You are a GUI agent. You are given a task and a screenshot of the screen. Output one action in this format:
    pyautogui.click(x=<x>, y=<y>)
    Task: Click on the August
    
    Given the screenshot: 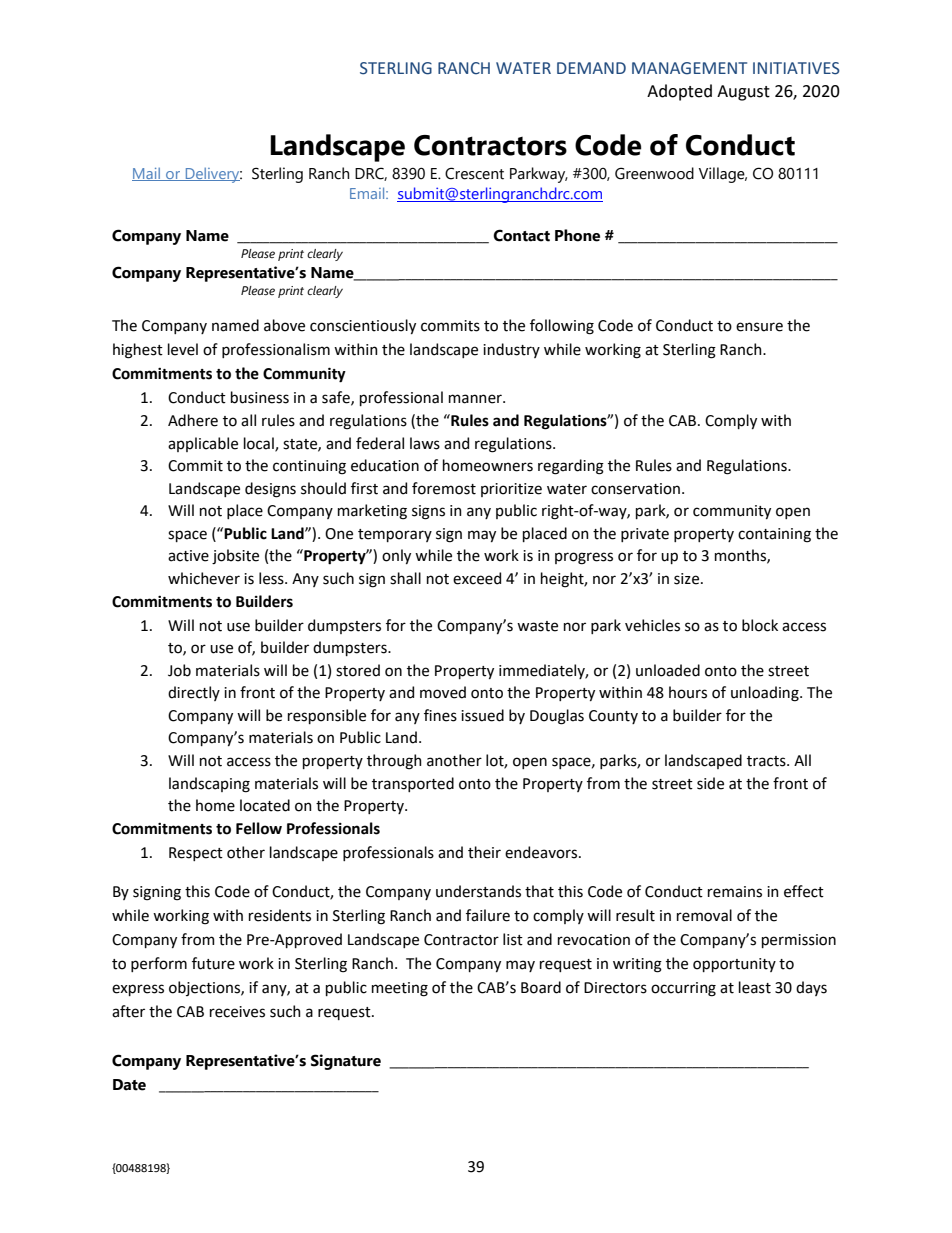 What is the action you would take?
    pyautogui.click(x=743, y=93)
